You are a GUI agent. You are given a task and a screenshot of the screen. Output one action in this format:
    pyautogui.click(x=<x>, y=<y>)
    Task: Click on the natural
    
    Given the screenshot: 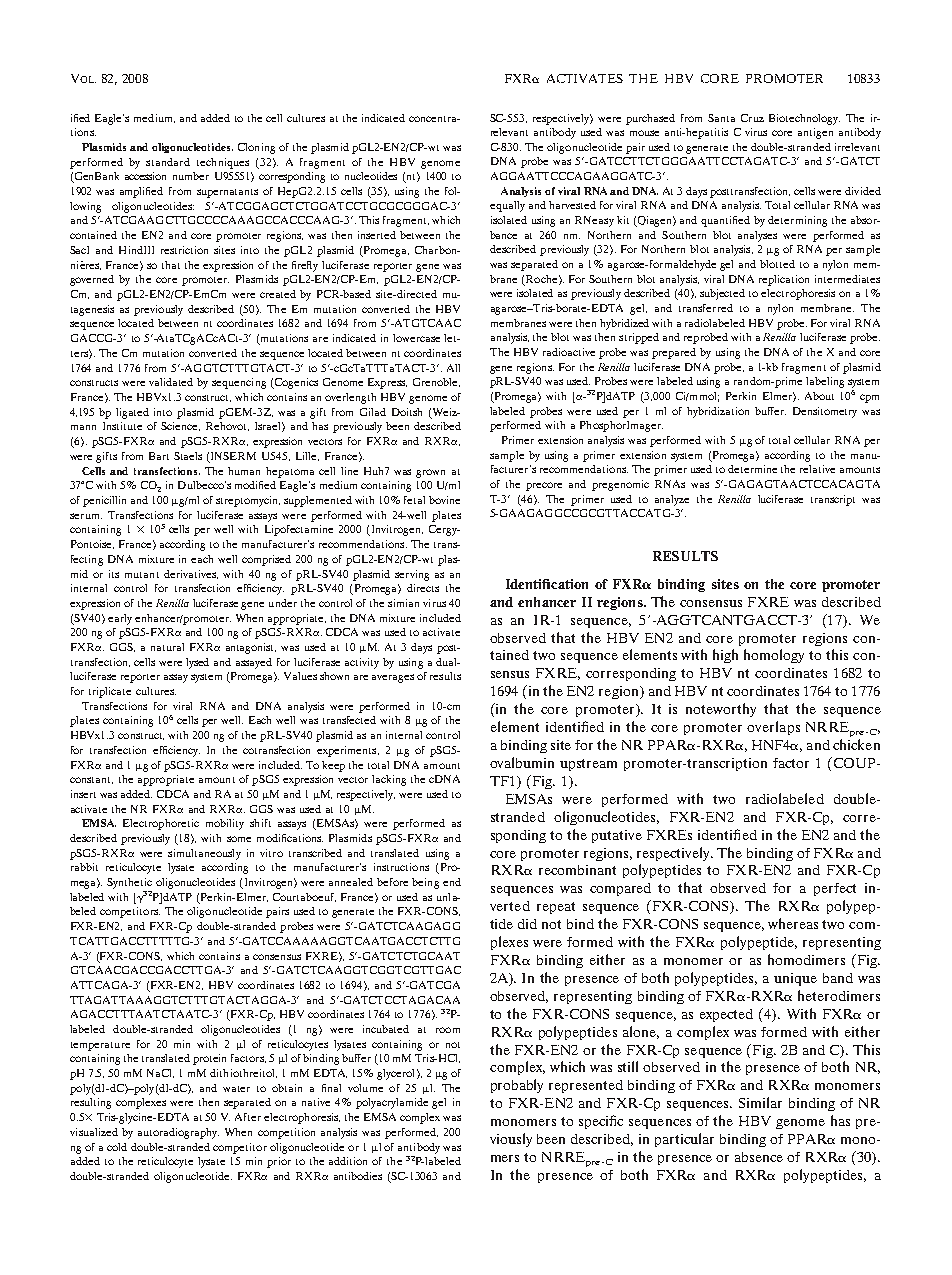 What is the action you would take?
    pyautogui.click(x=167, y=647)
